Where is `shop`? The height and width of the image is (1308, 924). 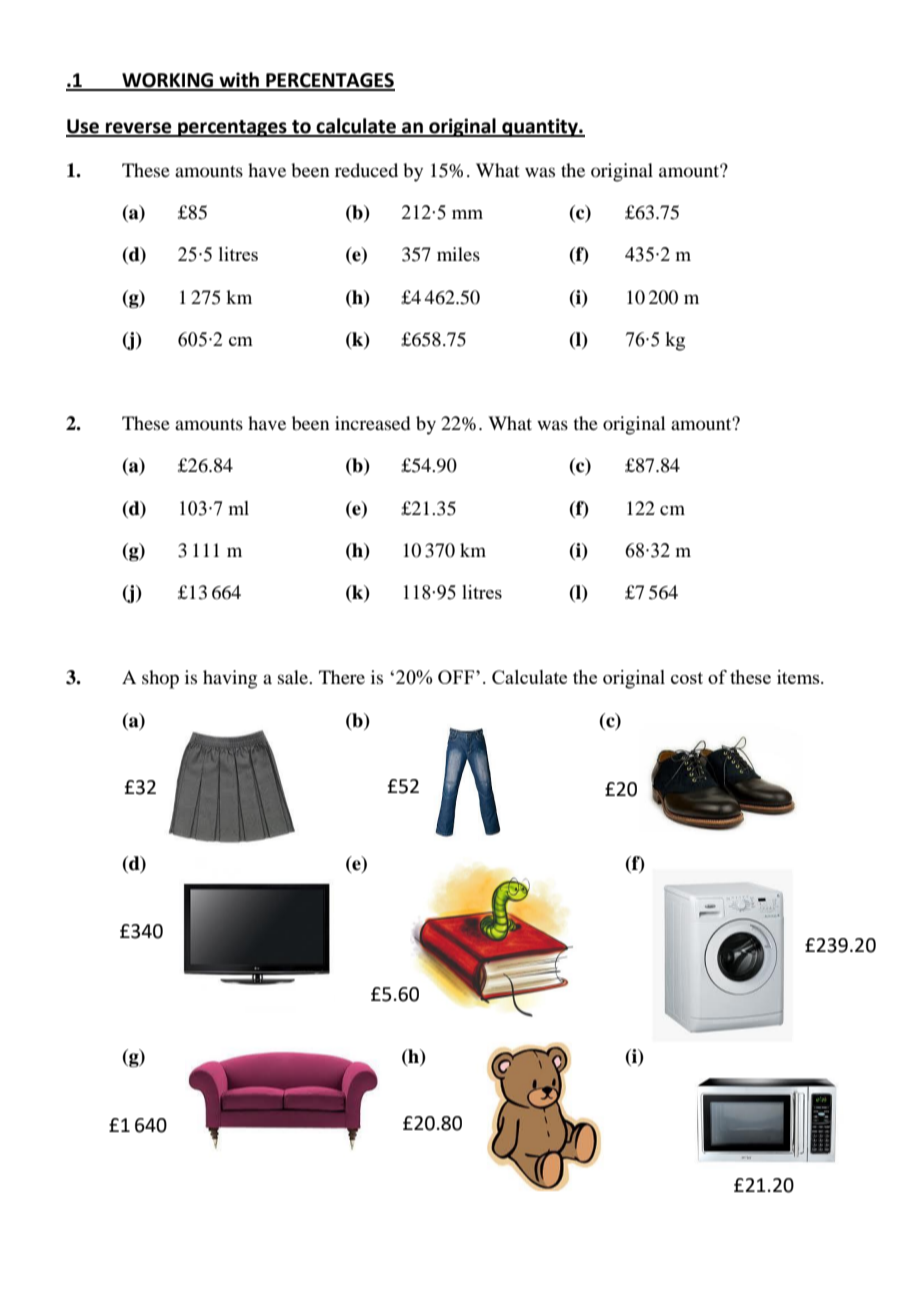
shop is located at coordinates (160, 679).
